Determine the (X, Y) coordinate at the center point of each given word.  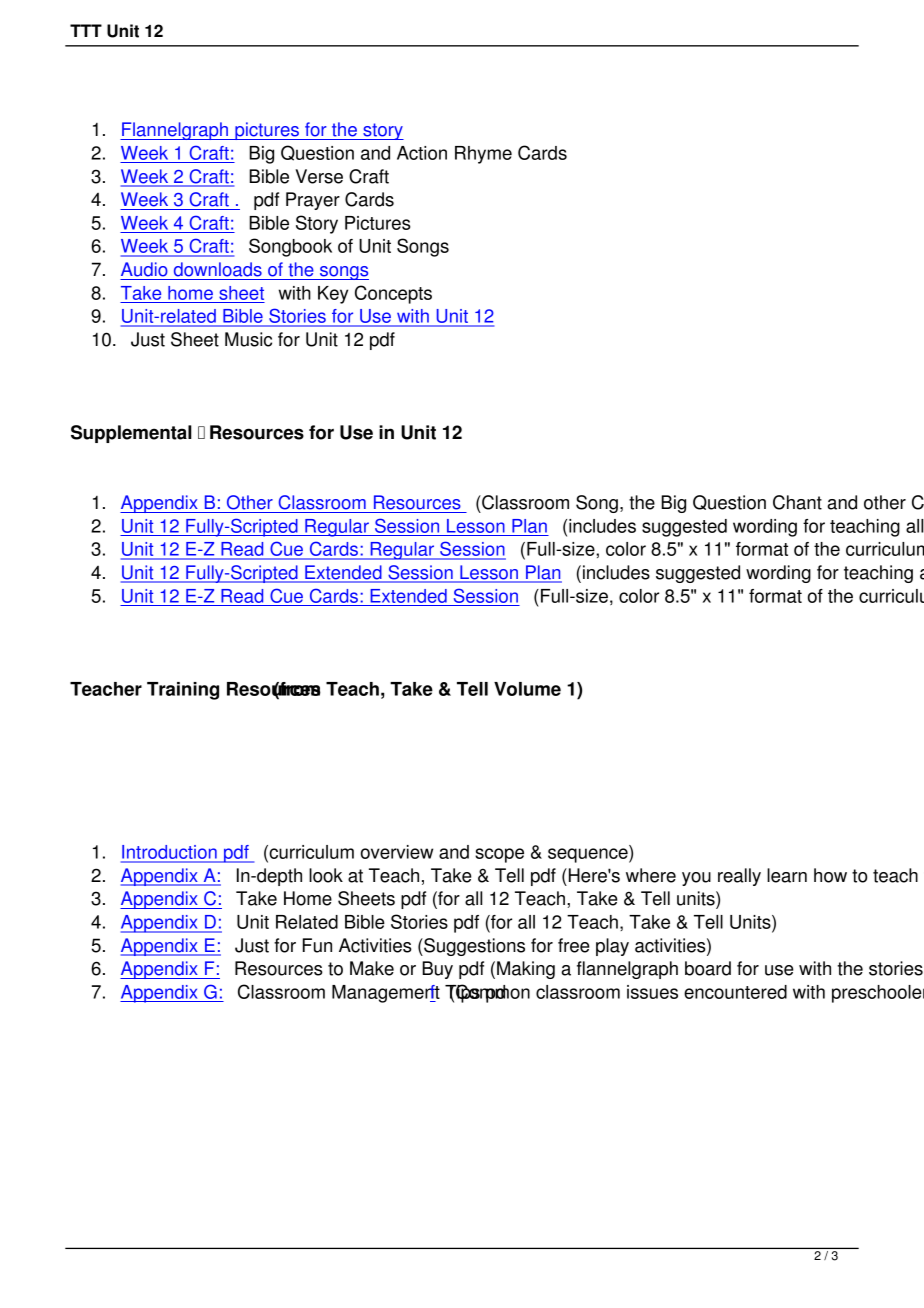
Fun (317, 945)
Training (183, 691)
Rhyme (483, 155)
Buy (437, 970)
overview (397, 852)
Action (422, 153)
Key (333, 295)
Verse (319, 176)
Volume (527, 689)
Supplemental (131, 434)
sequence (589, 855)
